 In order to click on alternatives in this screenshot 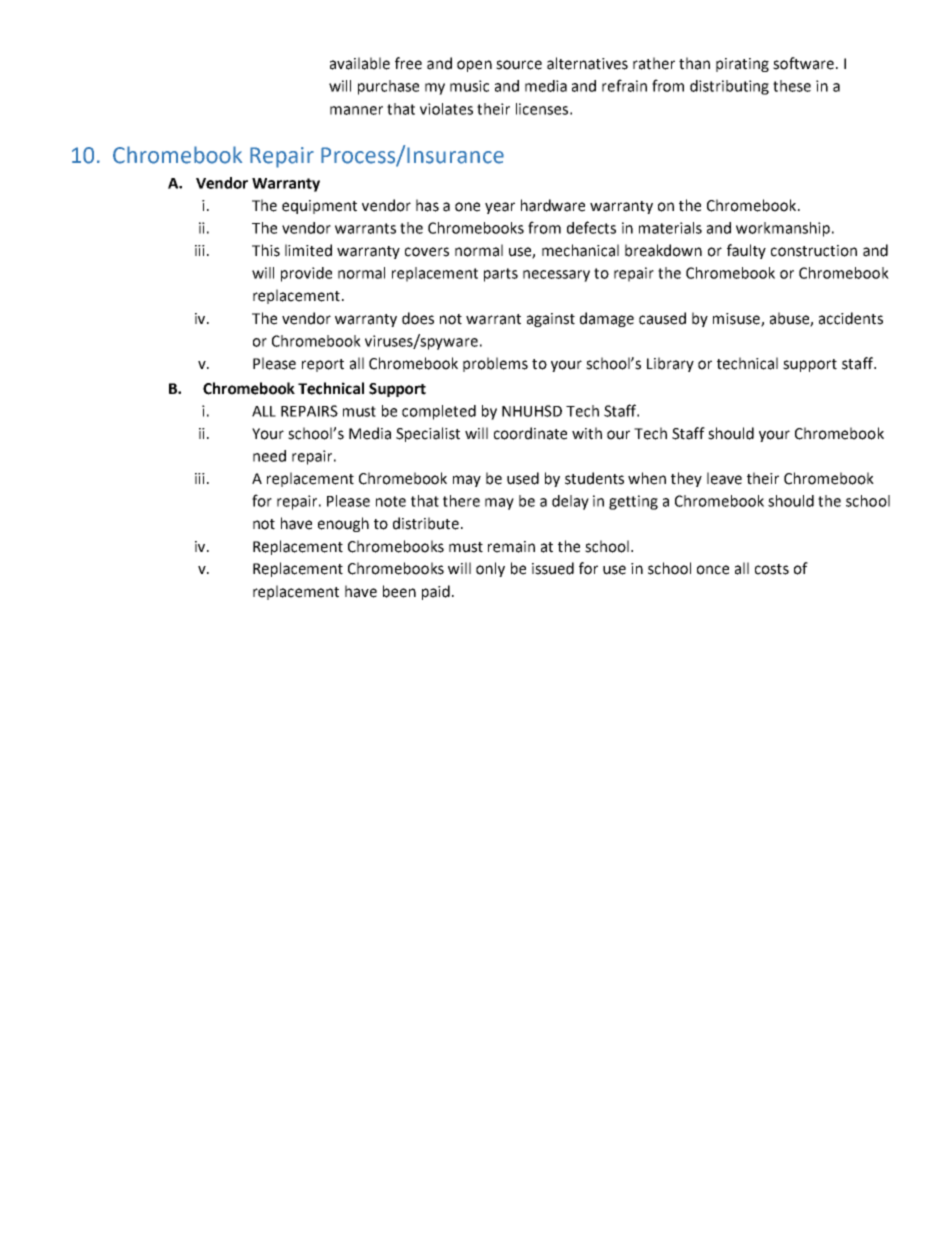, I will do `click(587, 63)`.
